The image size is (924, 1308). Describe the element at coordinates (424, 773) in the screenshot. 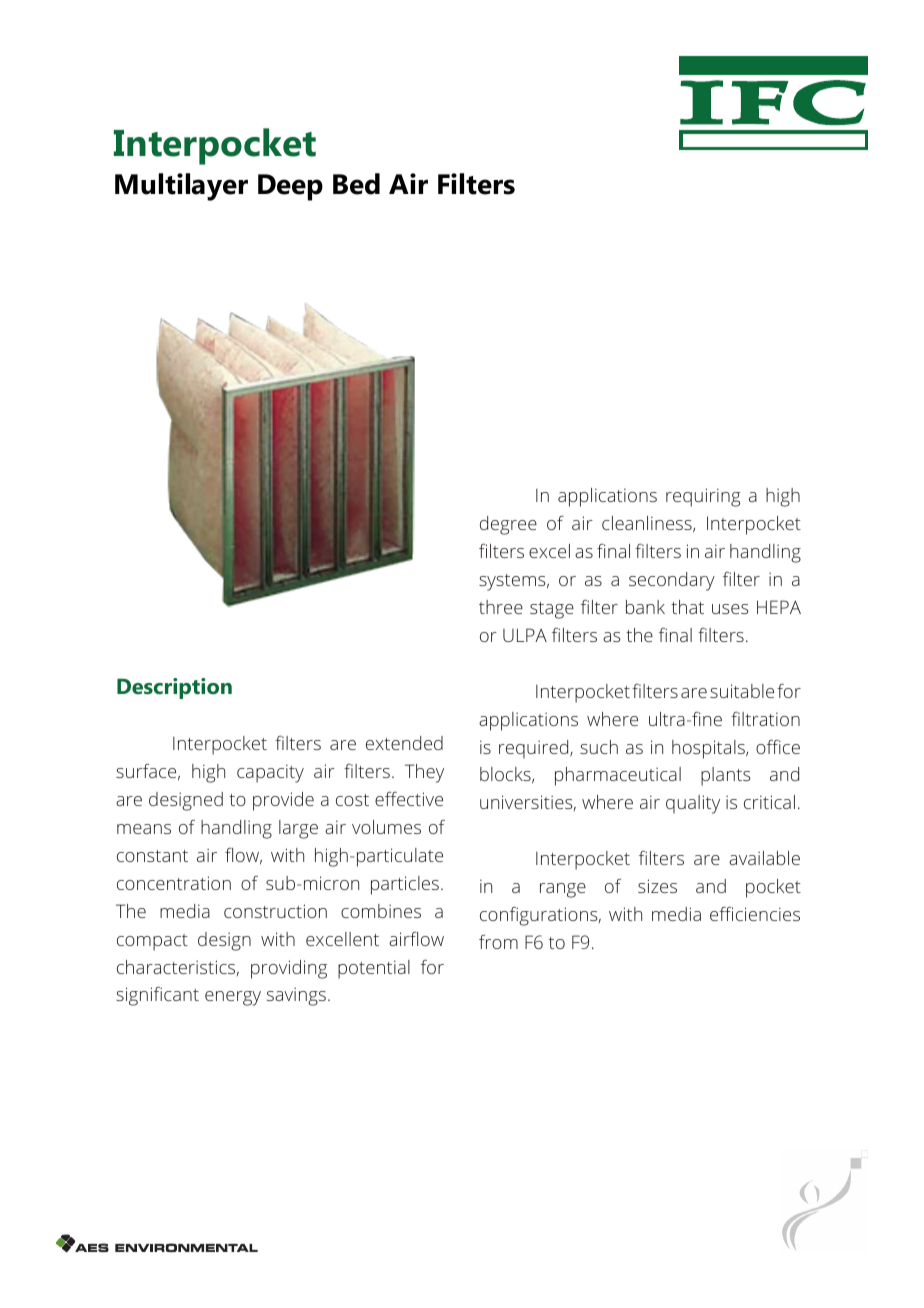

I see `They` at that location.
